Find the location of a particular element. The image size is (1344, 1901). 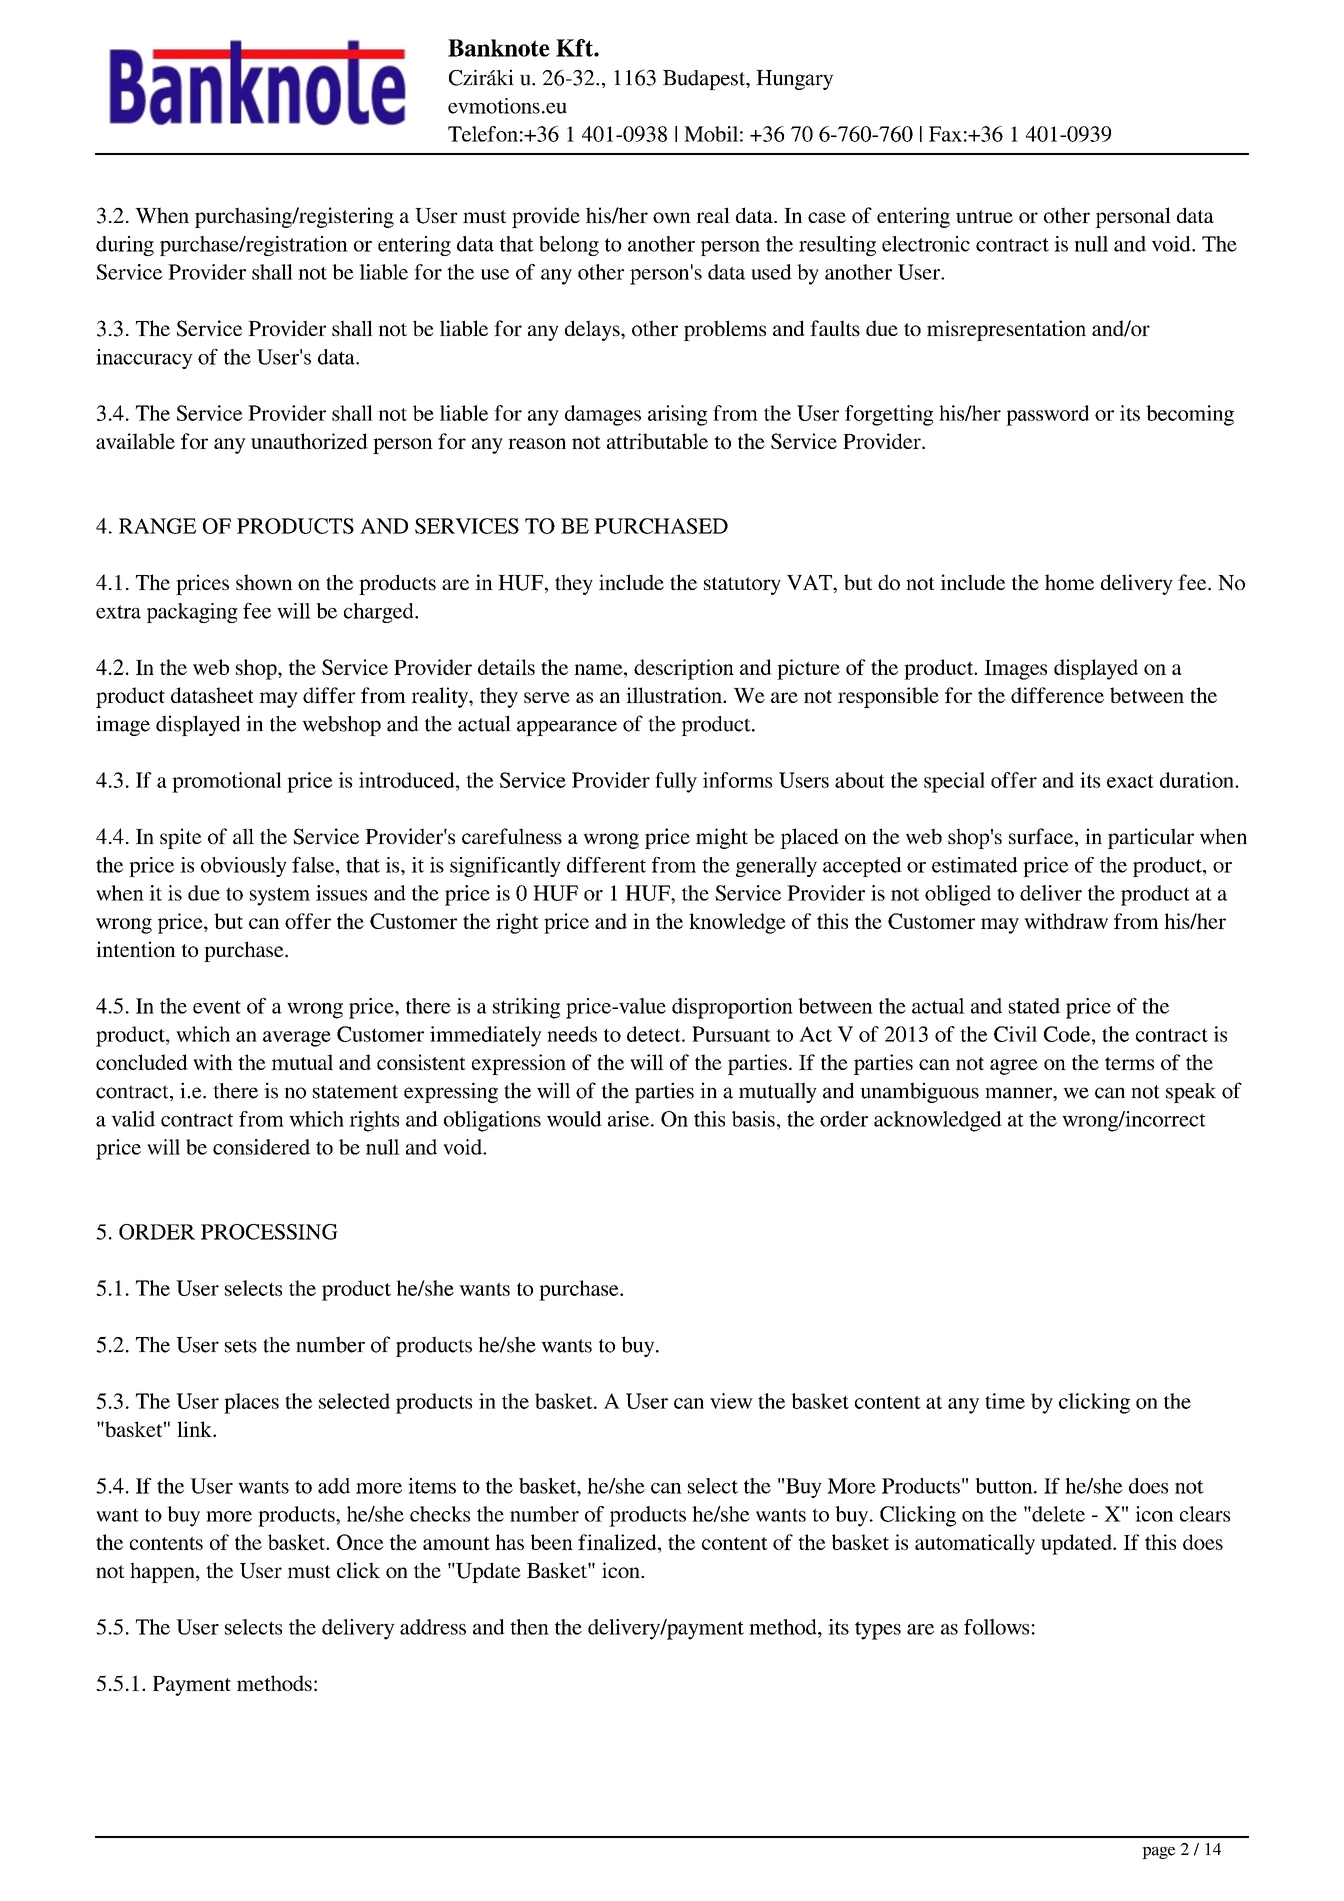

address is located at coordinates (433, 1627).
